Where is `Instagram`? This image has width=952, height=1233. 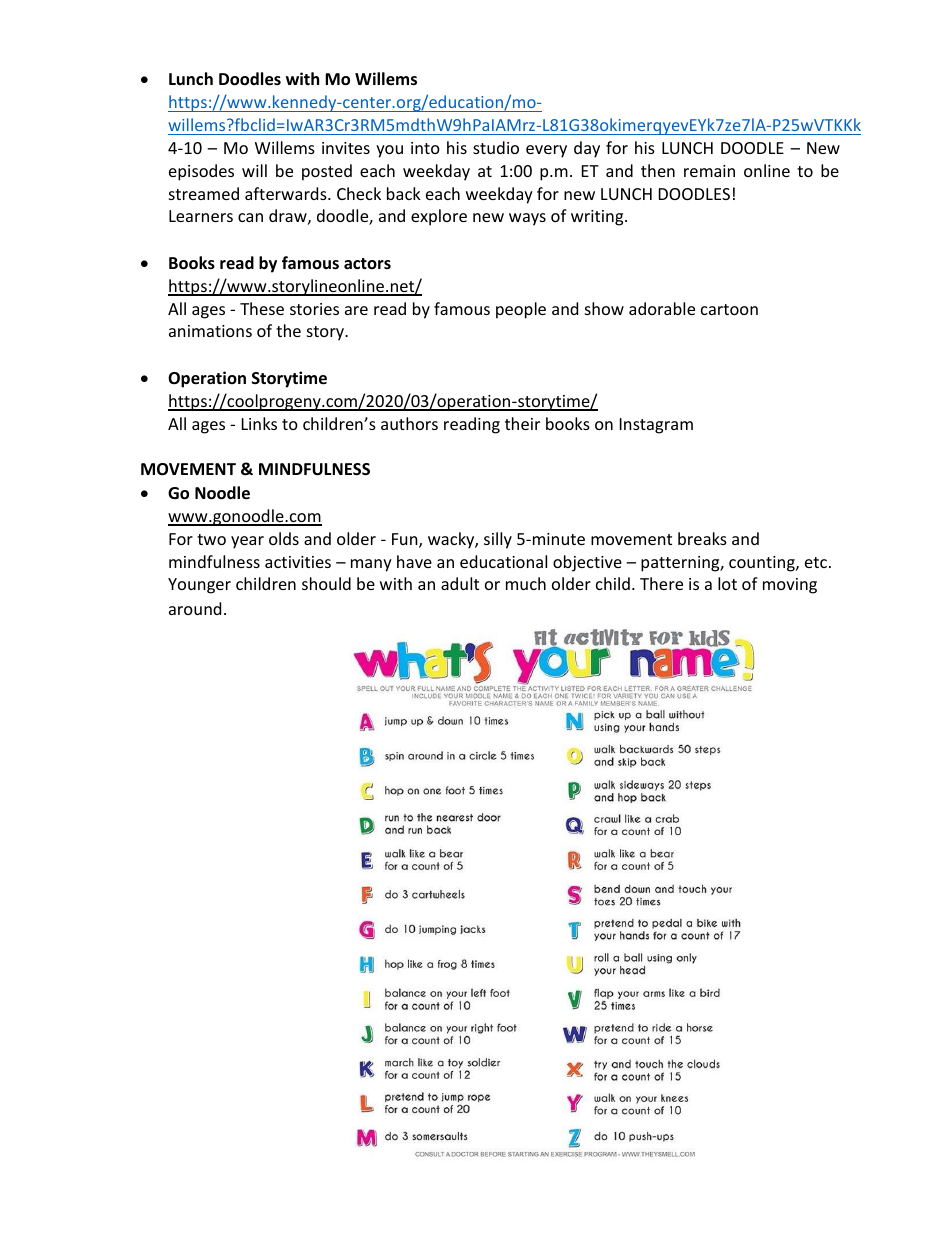 Instagram is located at coordinates (656, 426).
